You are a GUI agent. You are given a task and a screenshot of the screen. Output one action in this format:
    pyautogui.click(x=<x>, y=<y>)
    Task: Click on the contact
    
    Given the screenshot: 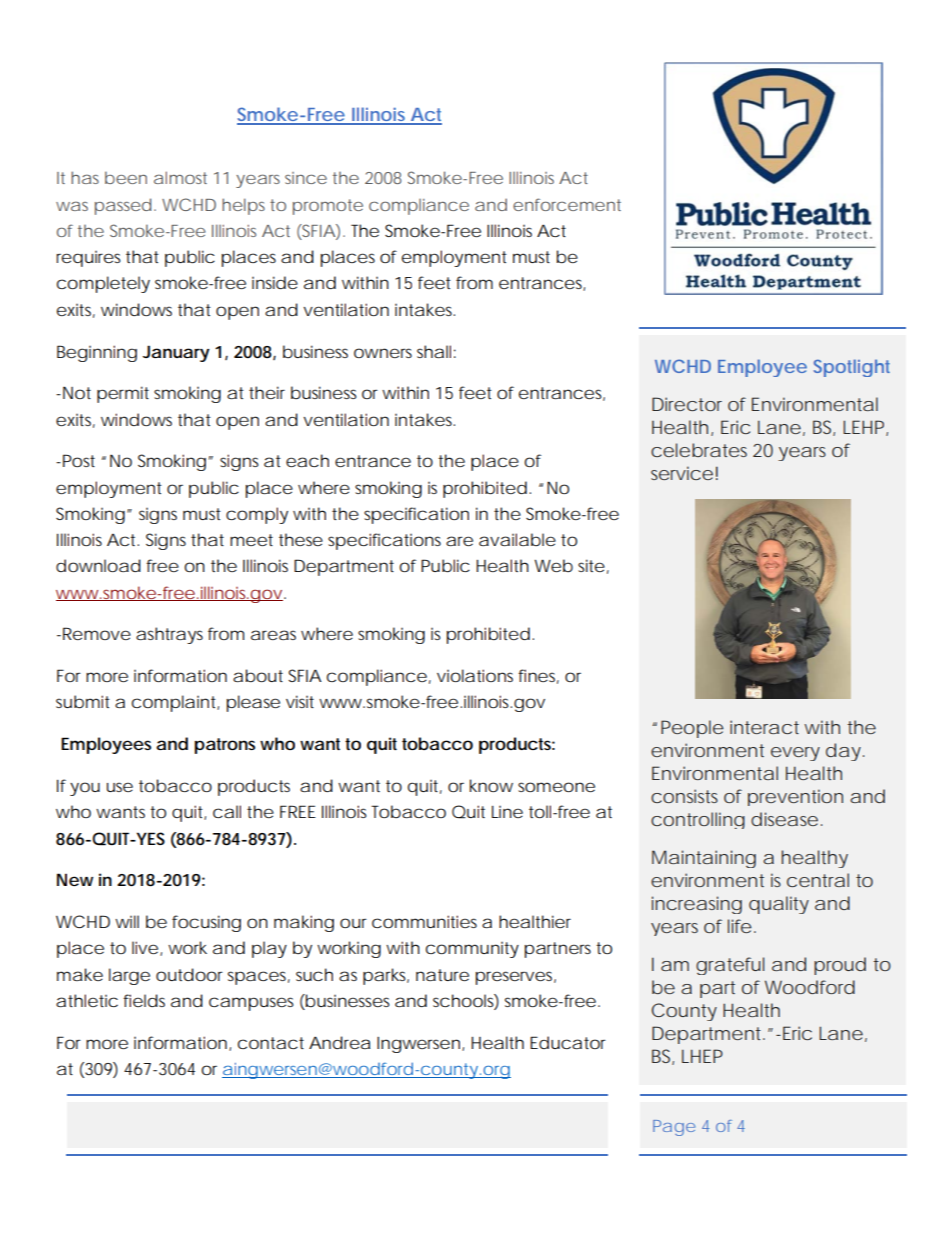 What is the action you would take?
    pyautogui.click(x=271, y=1043)
